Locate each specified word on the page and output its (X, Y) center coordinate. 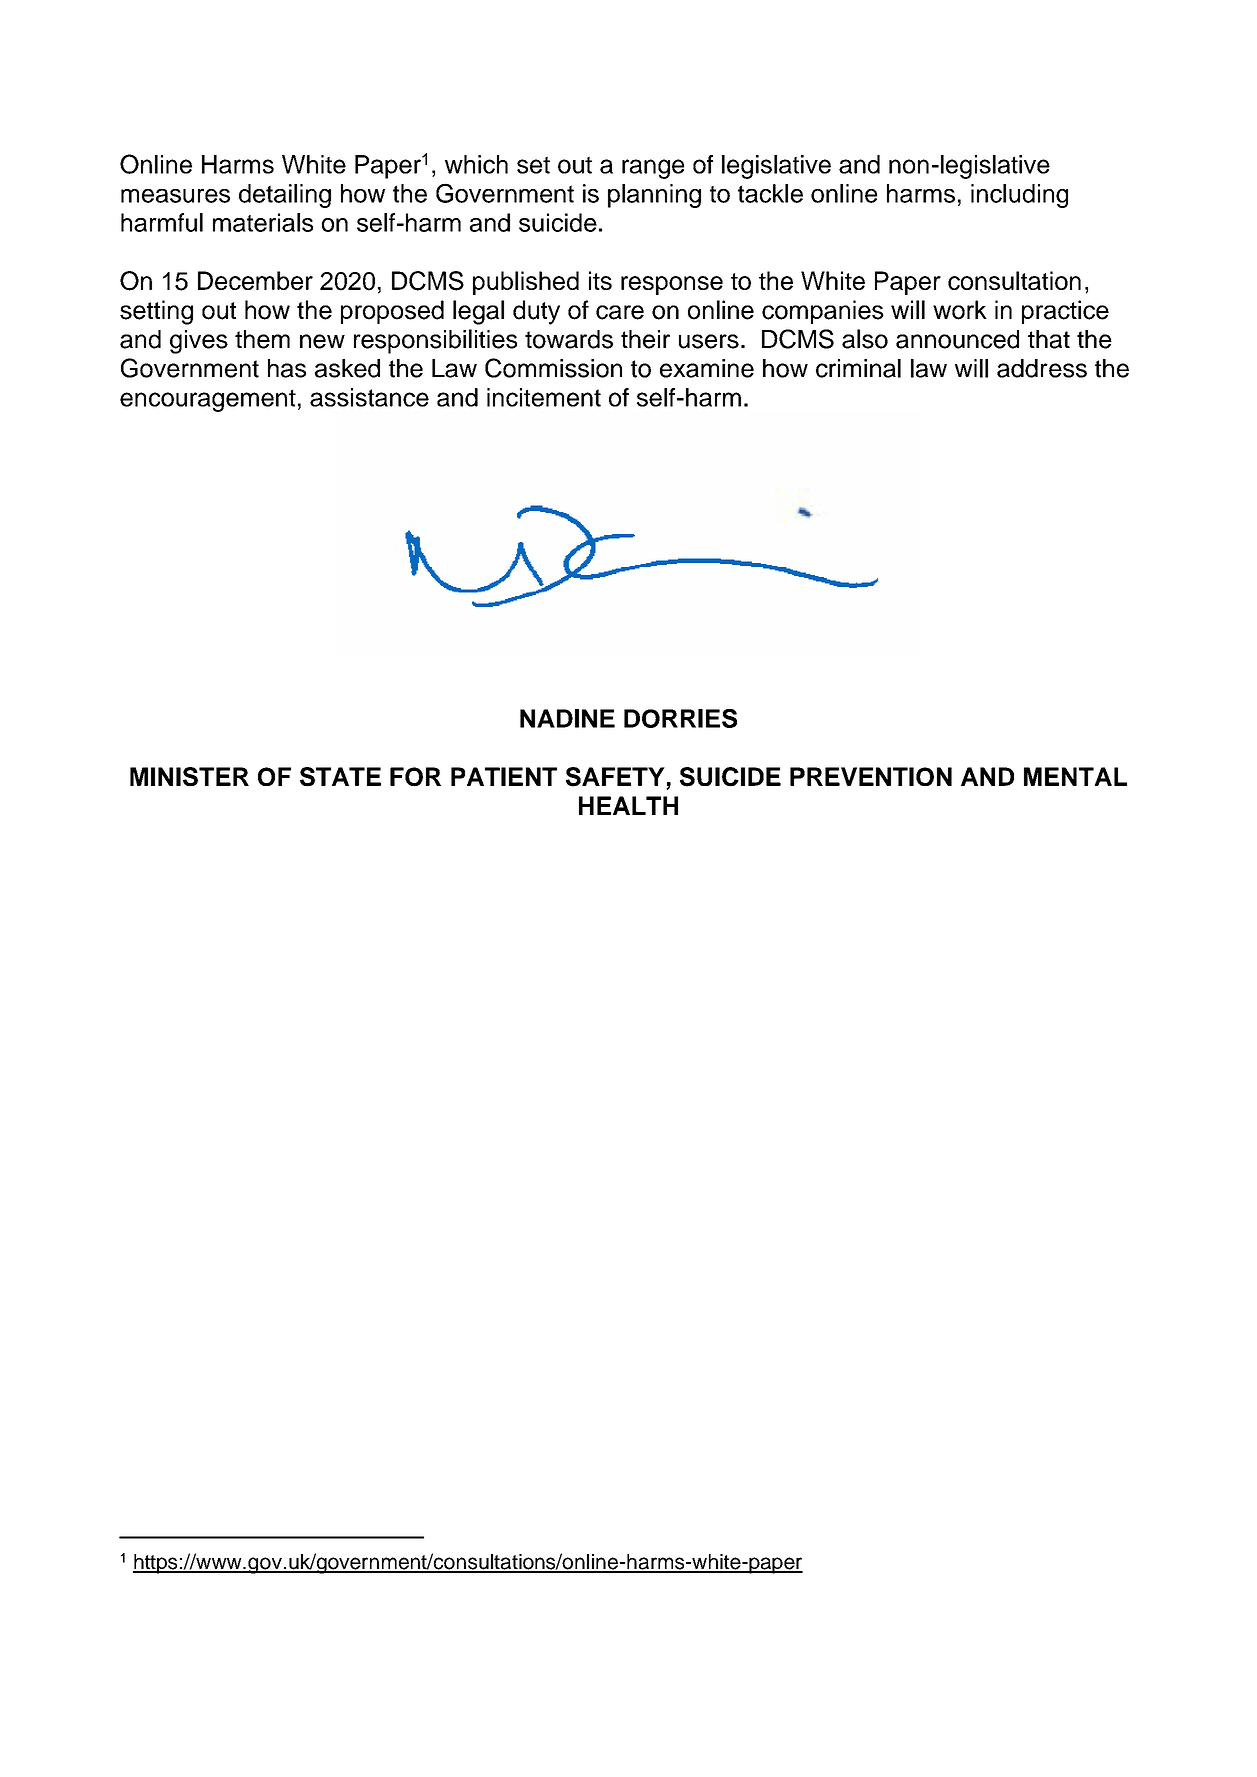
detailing (285, 196)
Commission (553, 368)
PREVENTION (871, 776)
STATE (340, 777)
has (287, 368)
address (1042, 368)
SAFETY (616, 778)
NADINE (567, 718)
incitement (544, 397)
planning (654, 196)
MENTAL (1075, 776)
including (1019, 196)
